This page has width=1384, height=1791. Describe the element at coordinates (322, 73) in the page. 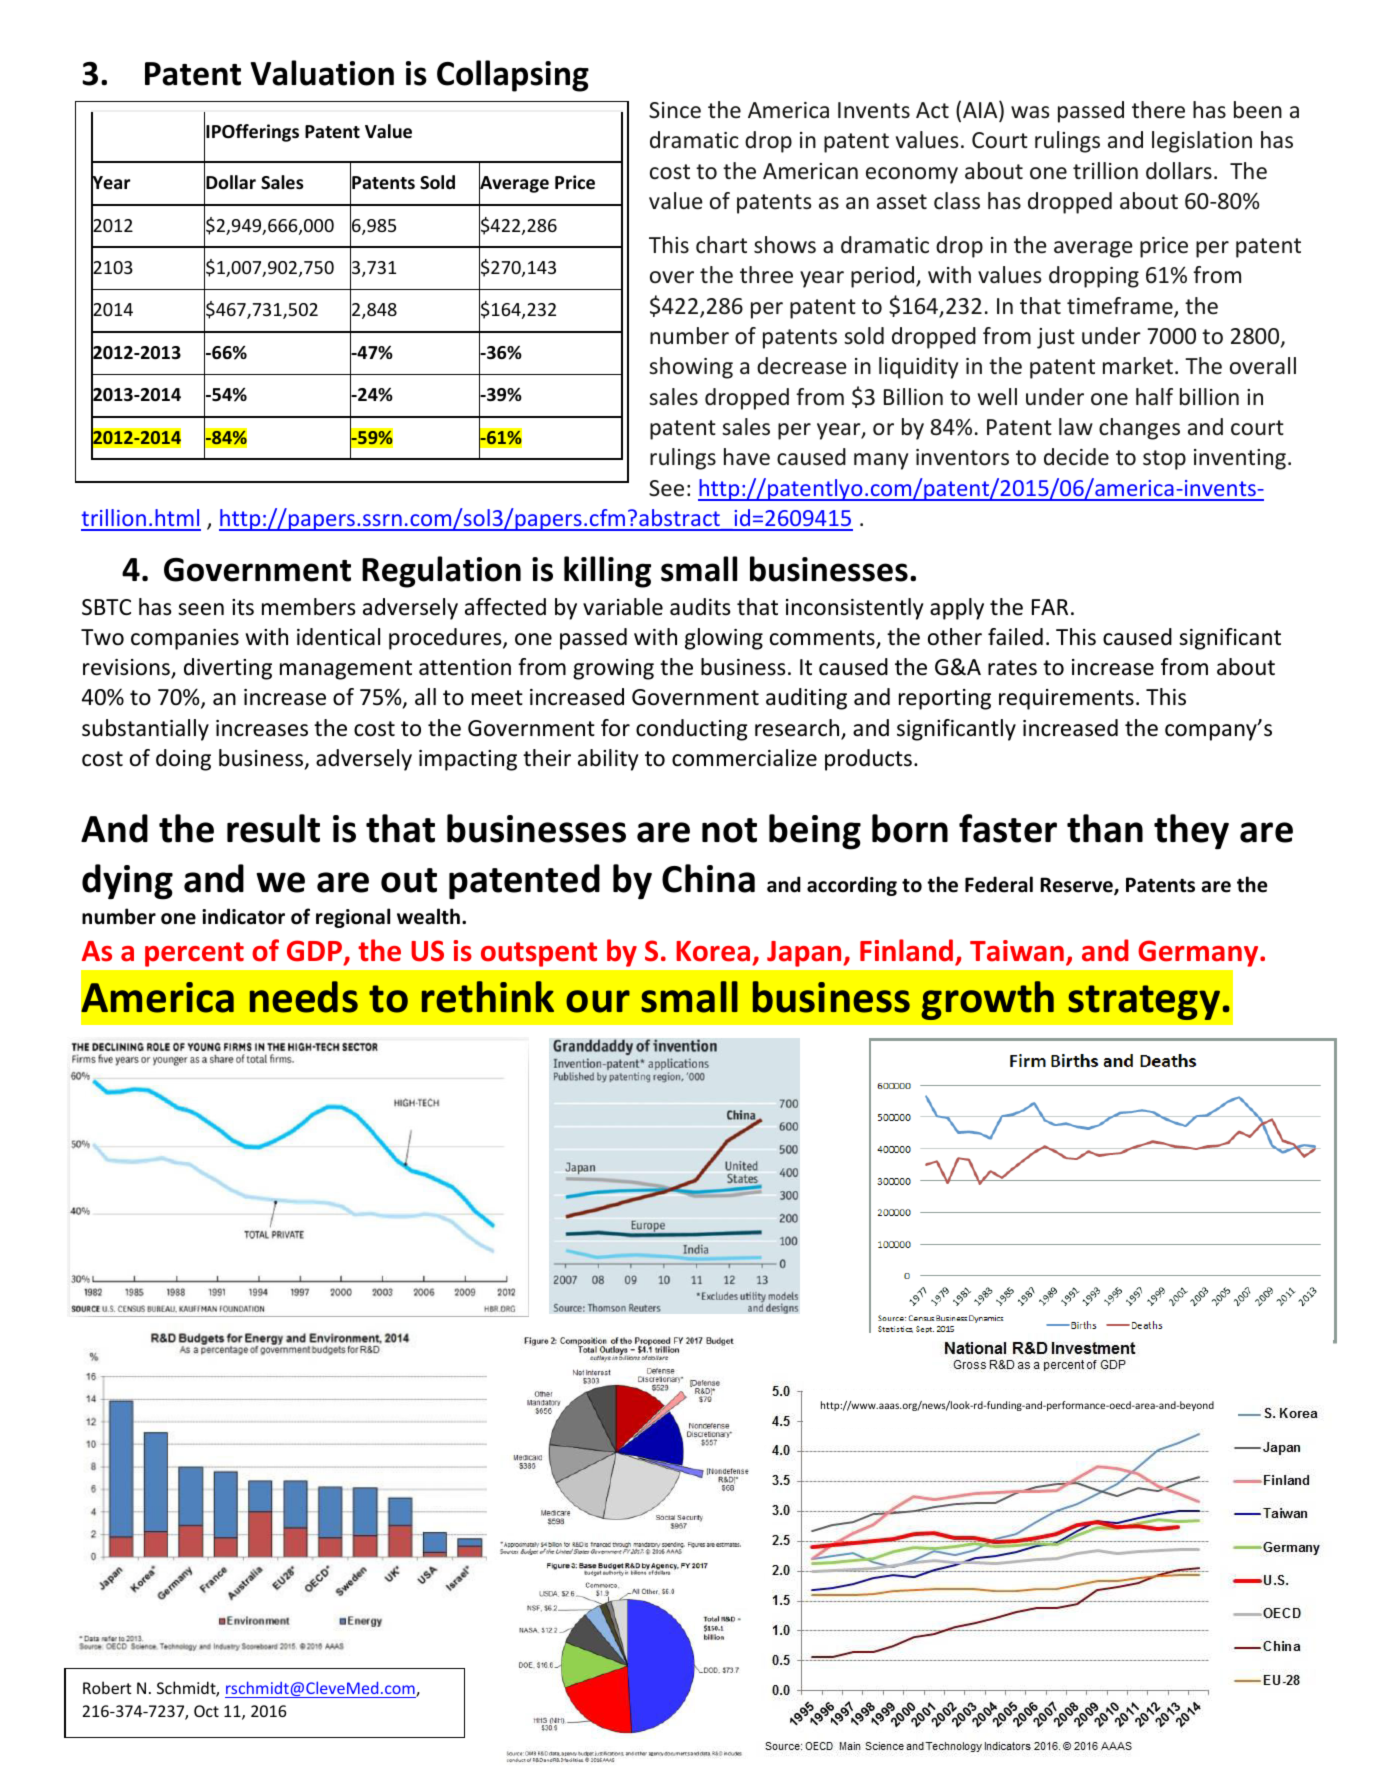

I see `Valuation` at that location.
